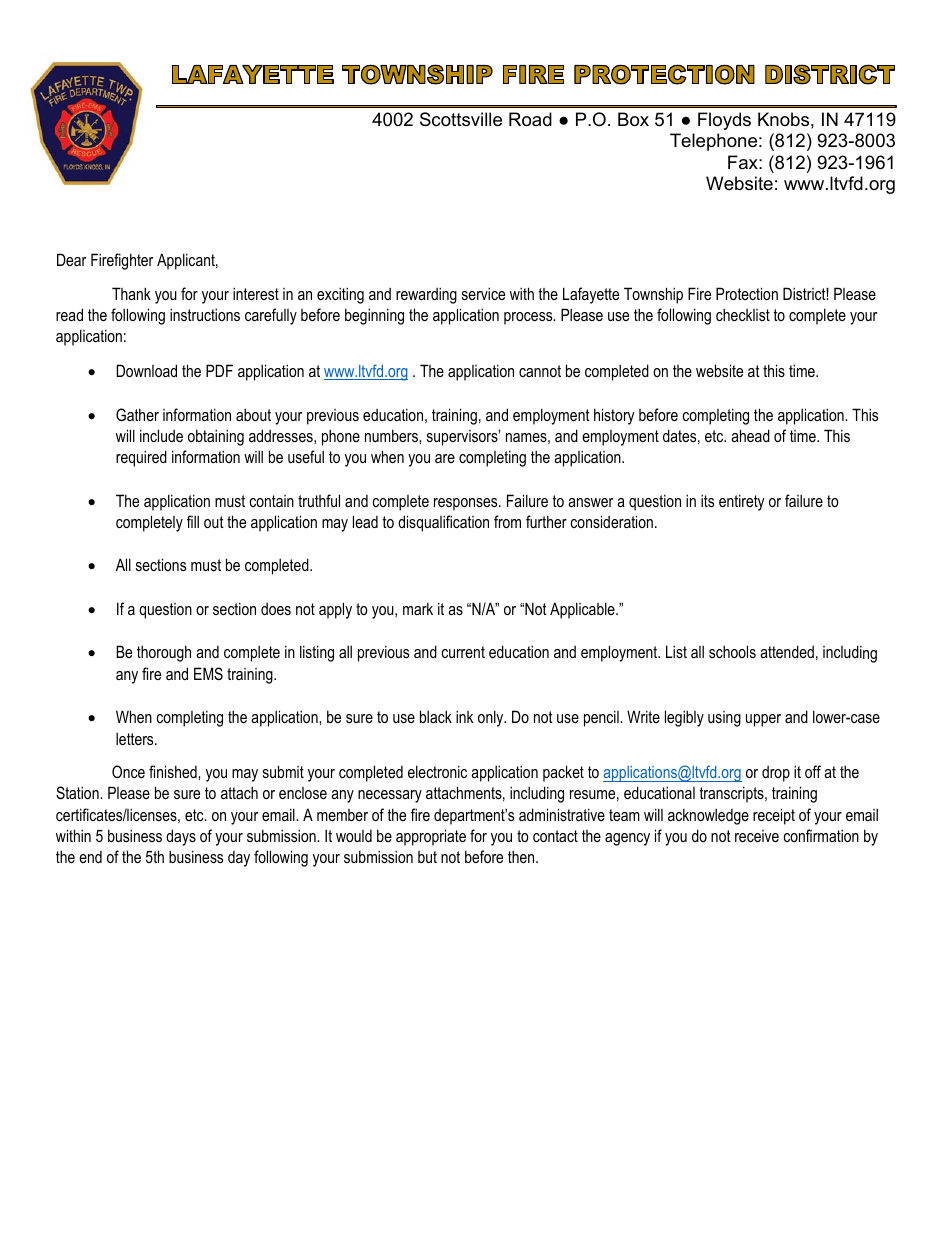 The image size is (952, 1233). I want to click on days, so click(181, 837).
